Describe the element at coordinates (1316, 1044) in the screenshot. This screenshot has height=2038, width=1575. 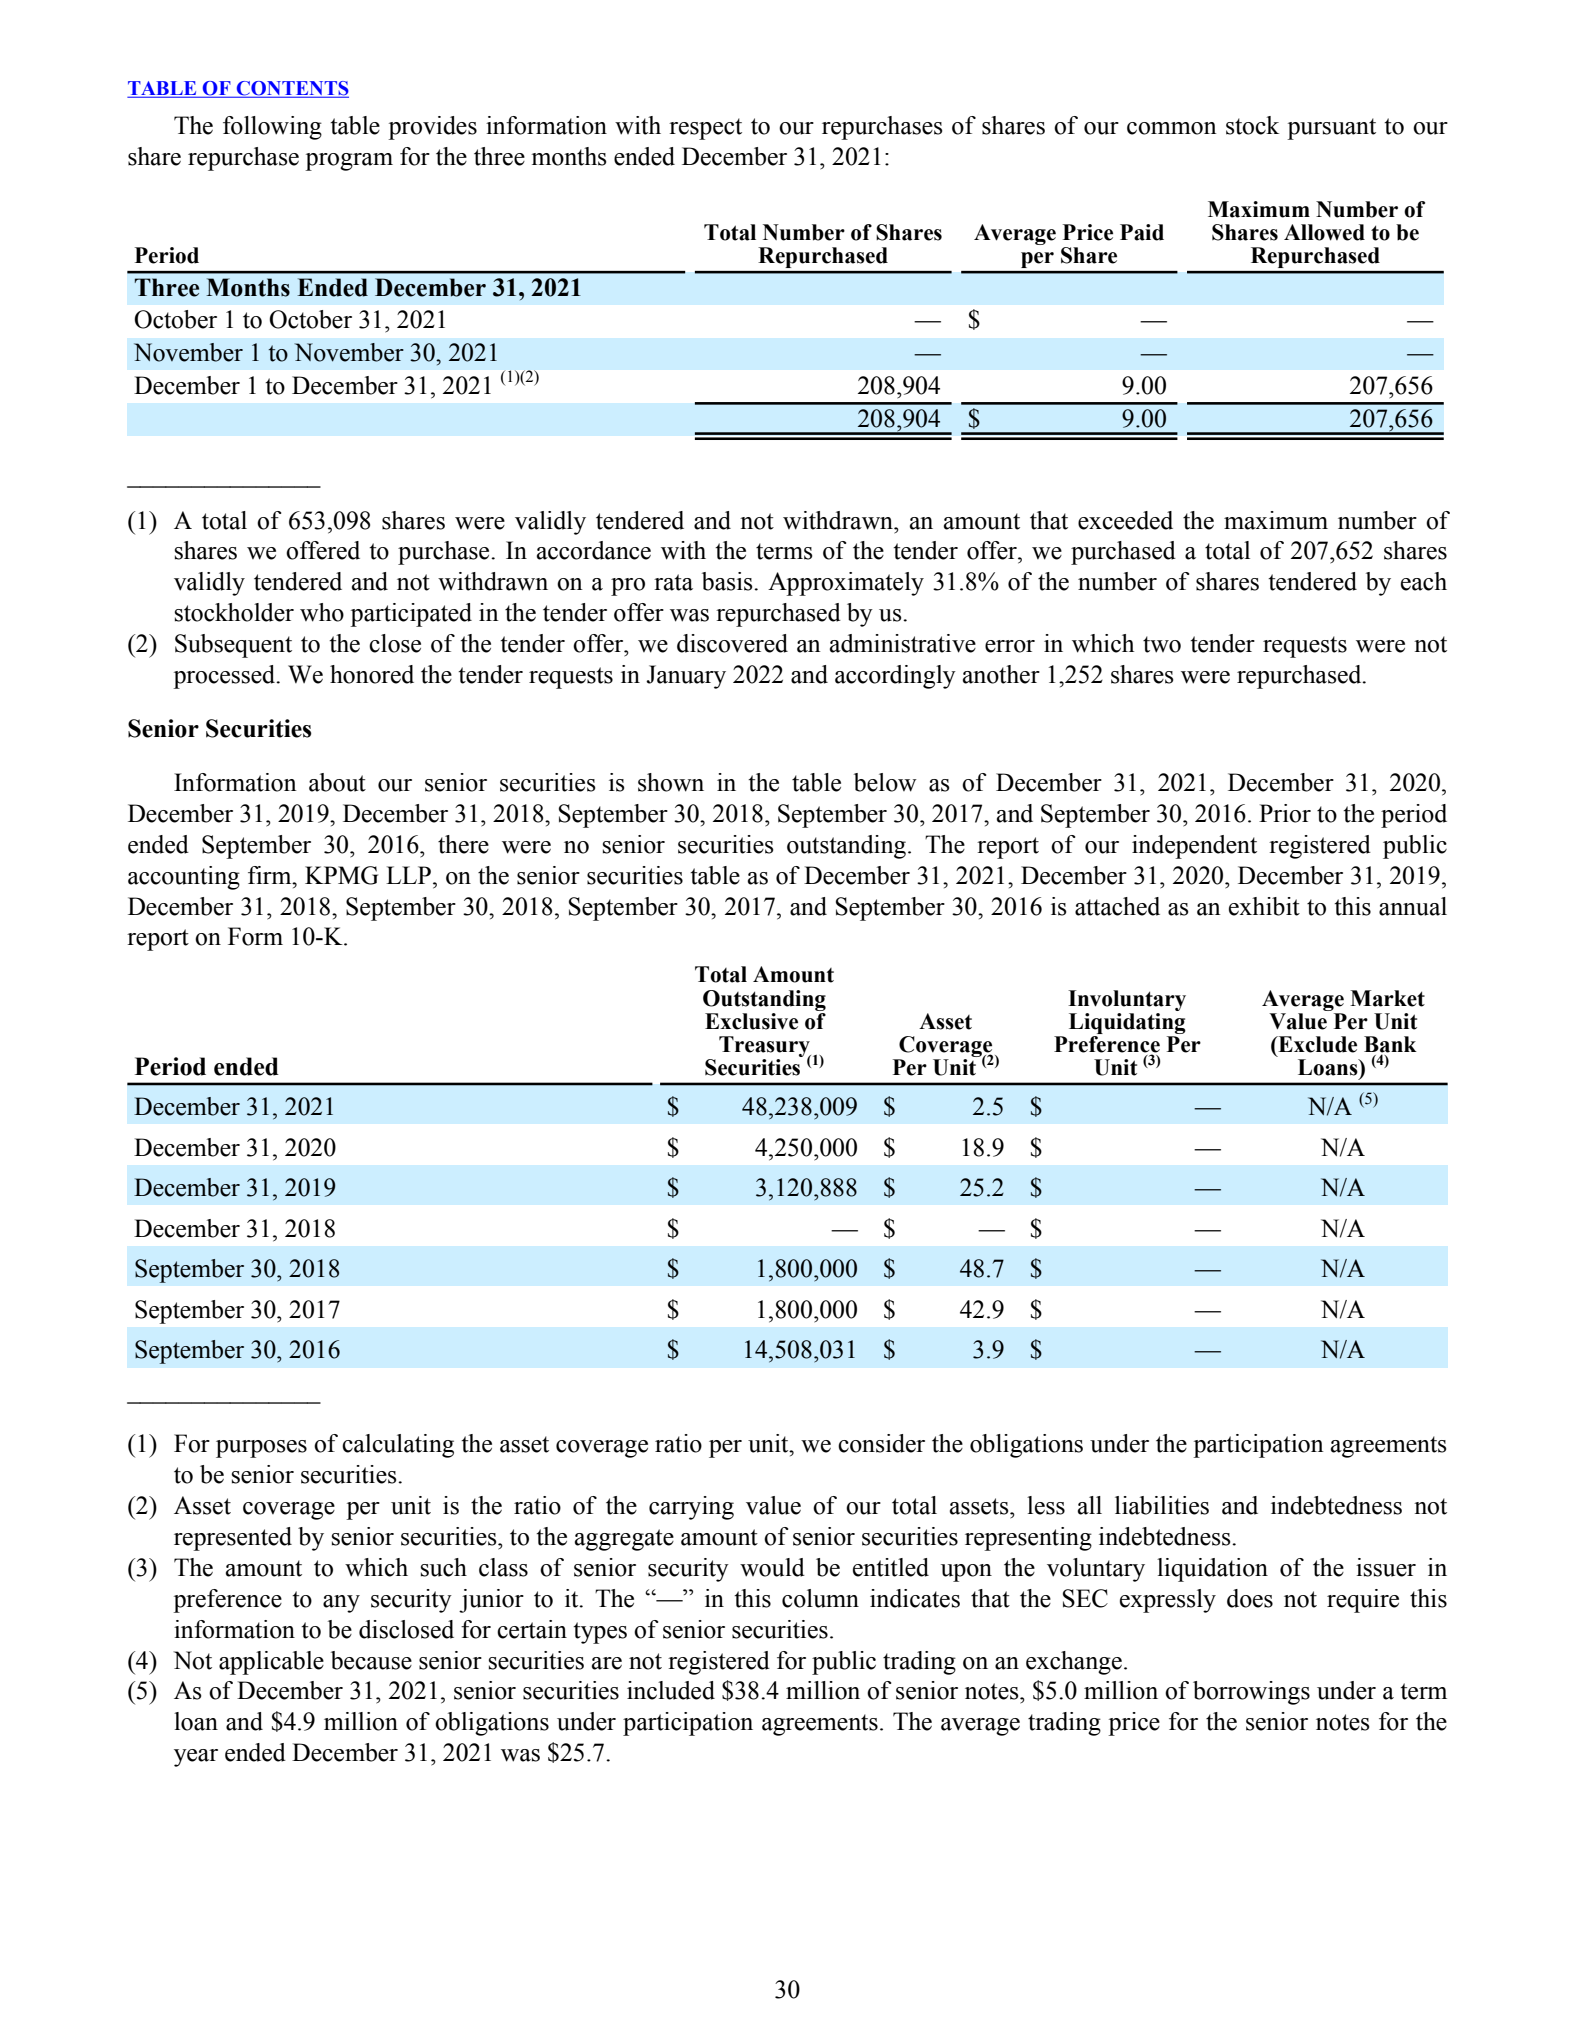
I see `Exclude` at that location.
